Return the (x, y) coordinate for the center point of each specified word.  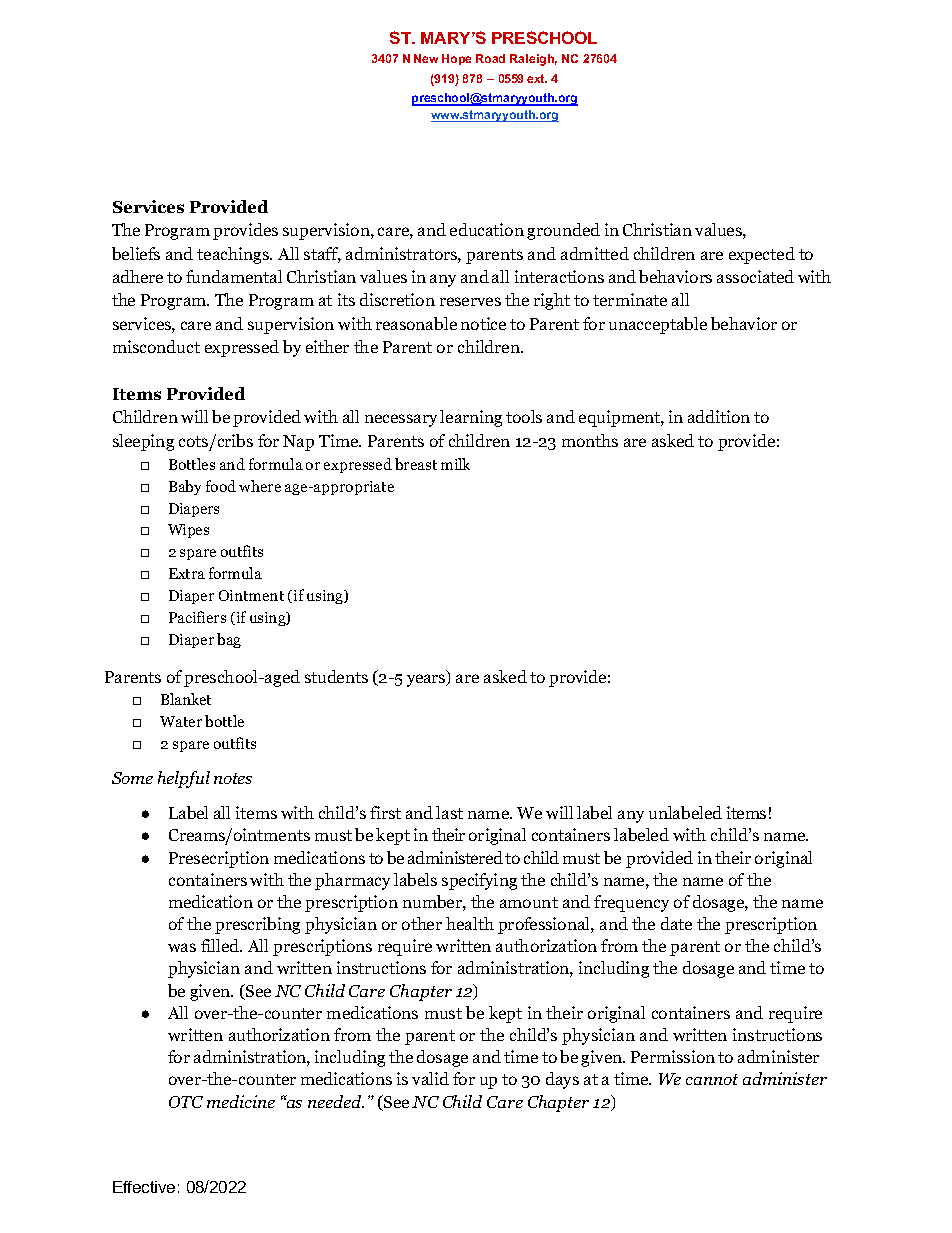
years (427, 680)
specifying (479, 881)
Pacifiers (197, 617)
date (676, 923)
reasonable (416, 323)
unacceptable (658, 325)
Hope (456, 59)
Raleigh (533, 60)
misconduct (156, 346)
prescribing (257, 925)
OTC (186, 1102)
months (590, 440)
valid (430, 1078)
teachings (234, 255)
